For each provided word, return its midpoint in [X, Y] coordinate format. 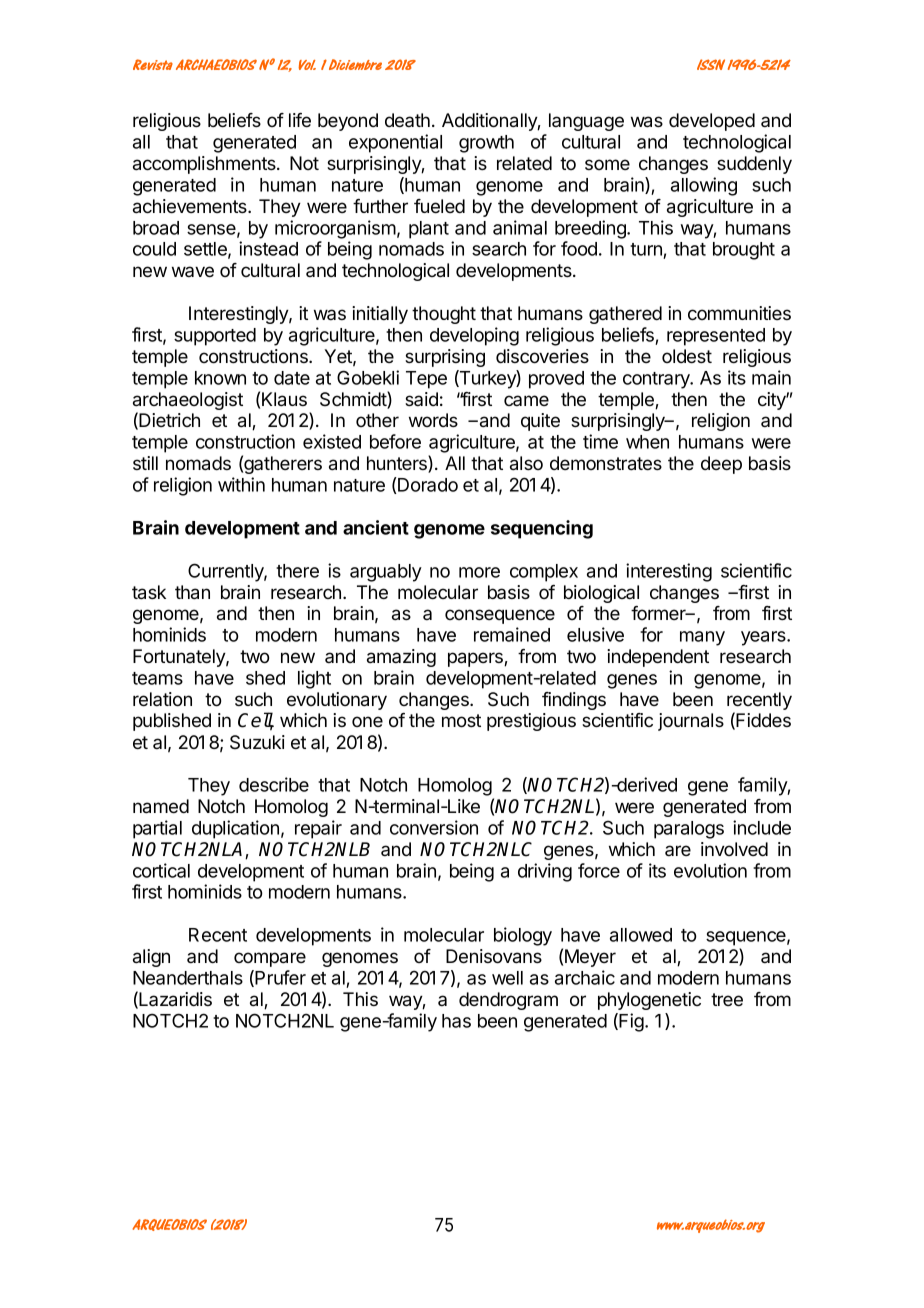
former [659, 613]
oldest [687, 356]
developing [474, 336]
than [192, 592]
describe [274, 784]
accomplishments [205, 165]
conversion [434, 827]
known [220, 378]
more [479, 572]
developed [712, 122]
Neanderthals [188, 978]
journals [691, 722]
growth [486, 144]
